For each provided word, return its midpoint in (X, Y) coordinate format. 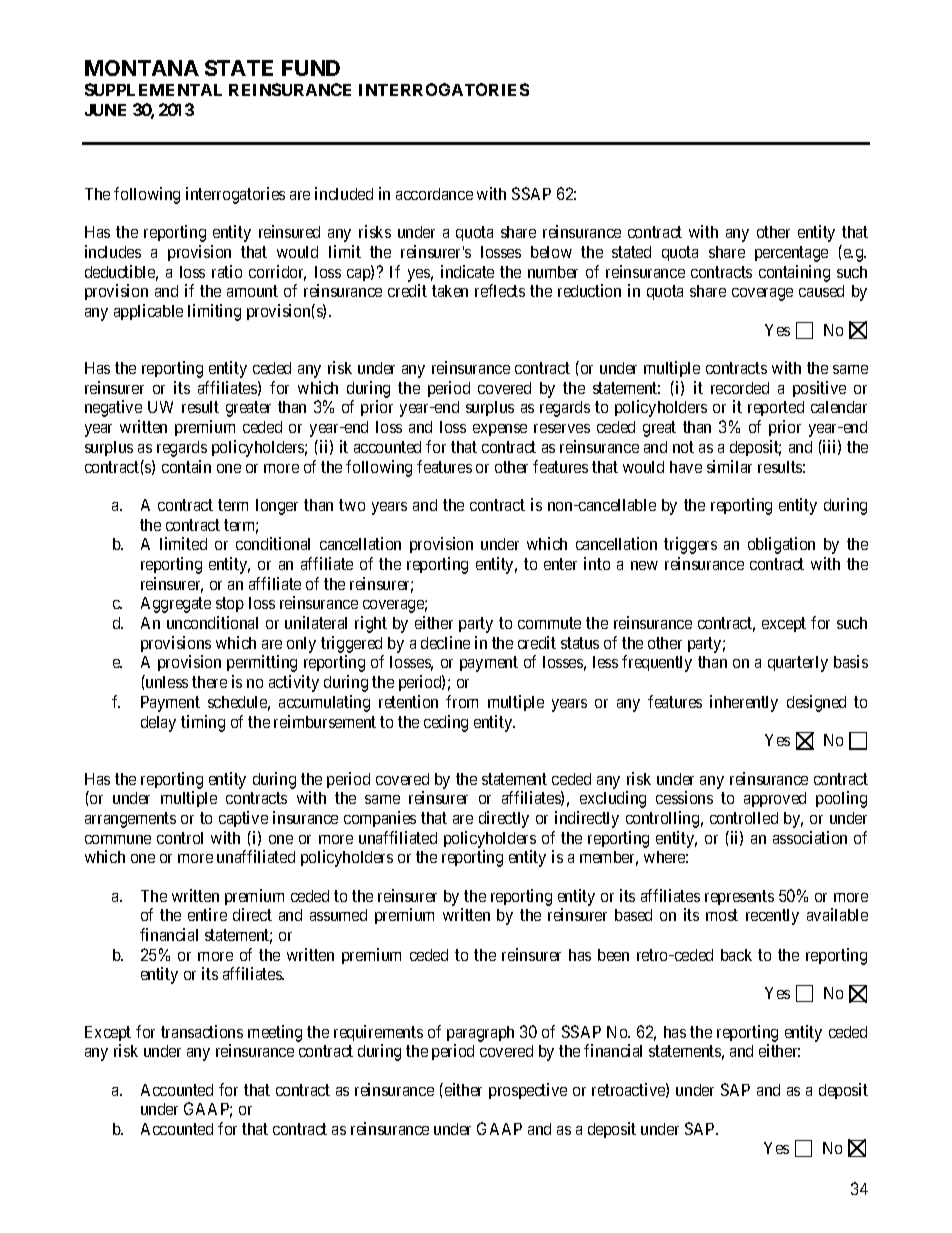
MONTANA (142, 68)
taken (450, 291)
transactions (202, 1031)
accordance (434, 194)
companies (380, 819)
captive (243, 819)
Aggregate (176, 605)
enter (560, 564)
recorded (740, 388)
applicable (148, 312)
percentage (791, 254)
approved (775, 799)
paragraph (480, 1034)
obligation (781, 545)
